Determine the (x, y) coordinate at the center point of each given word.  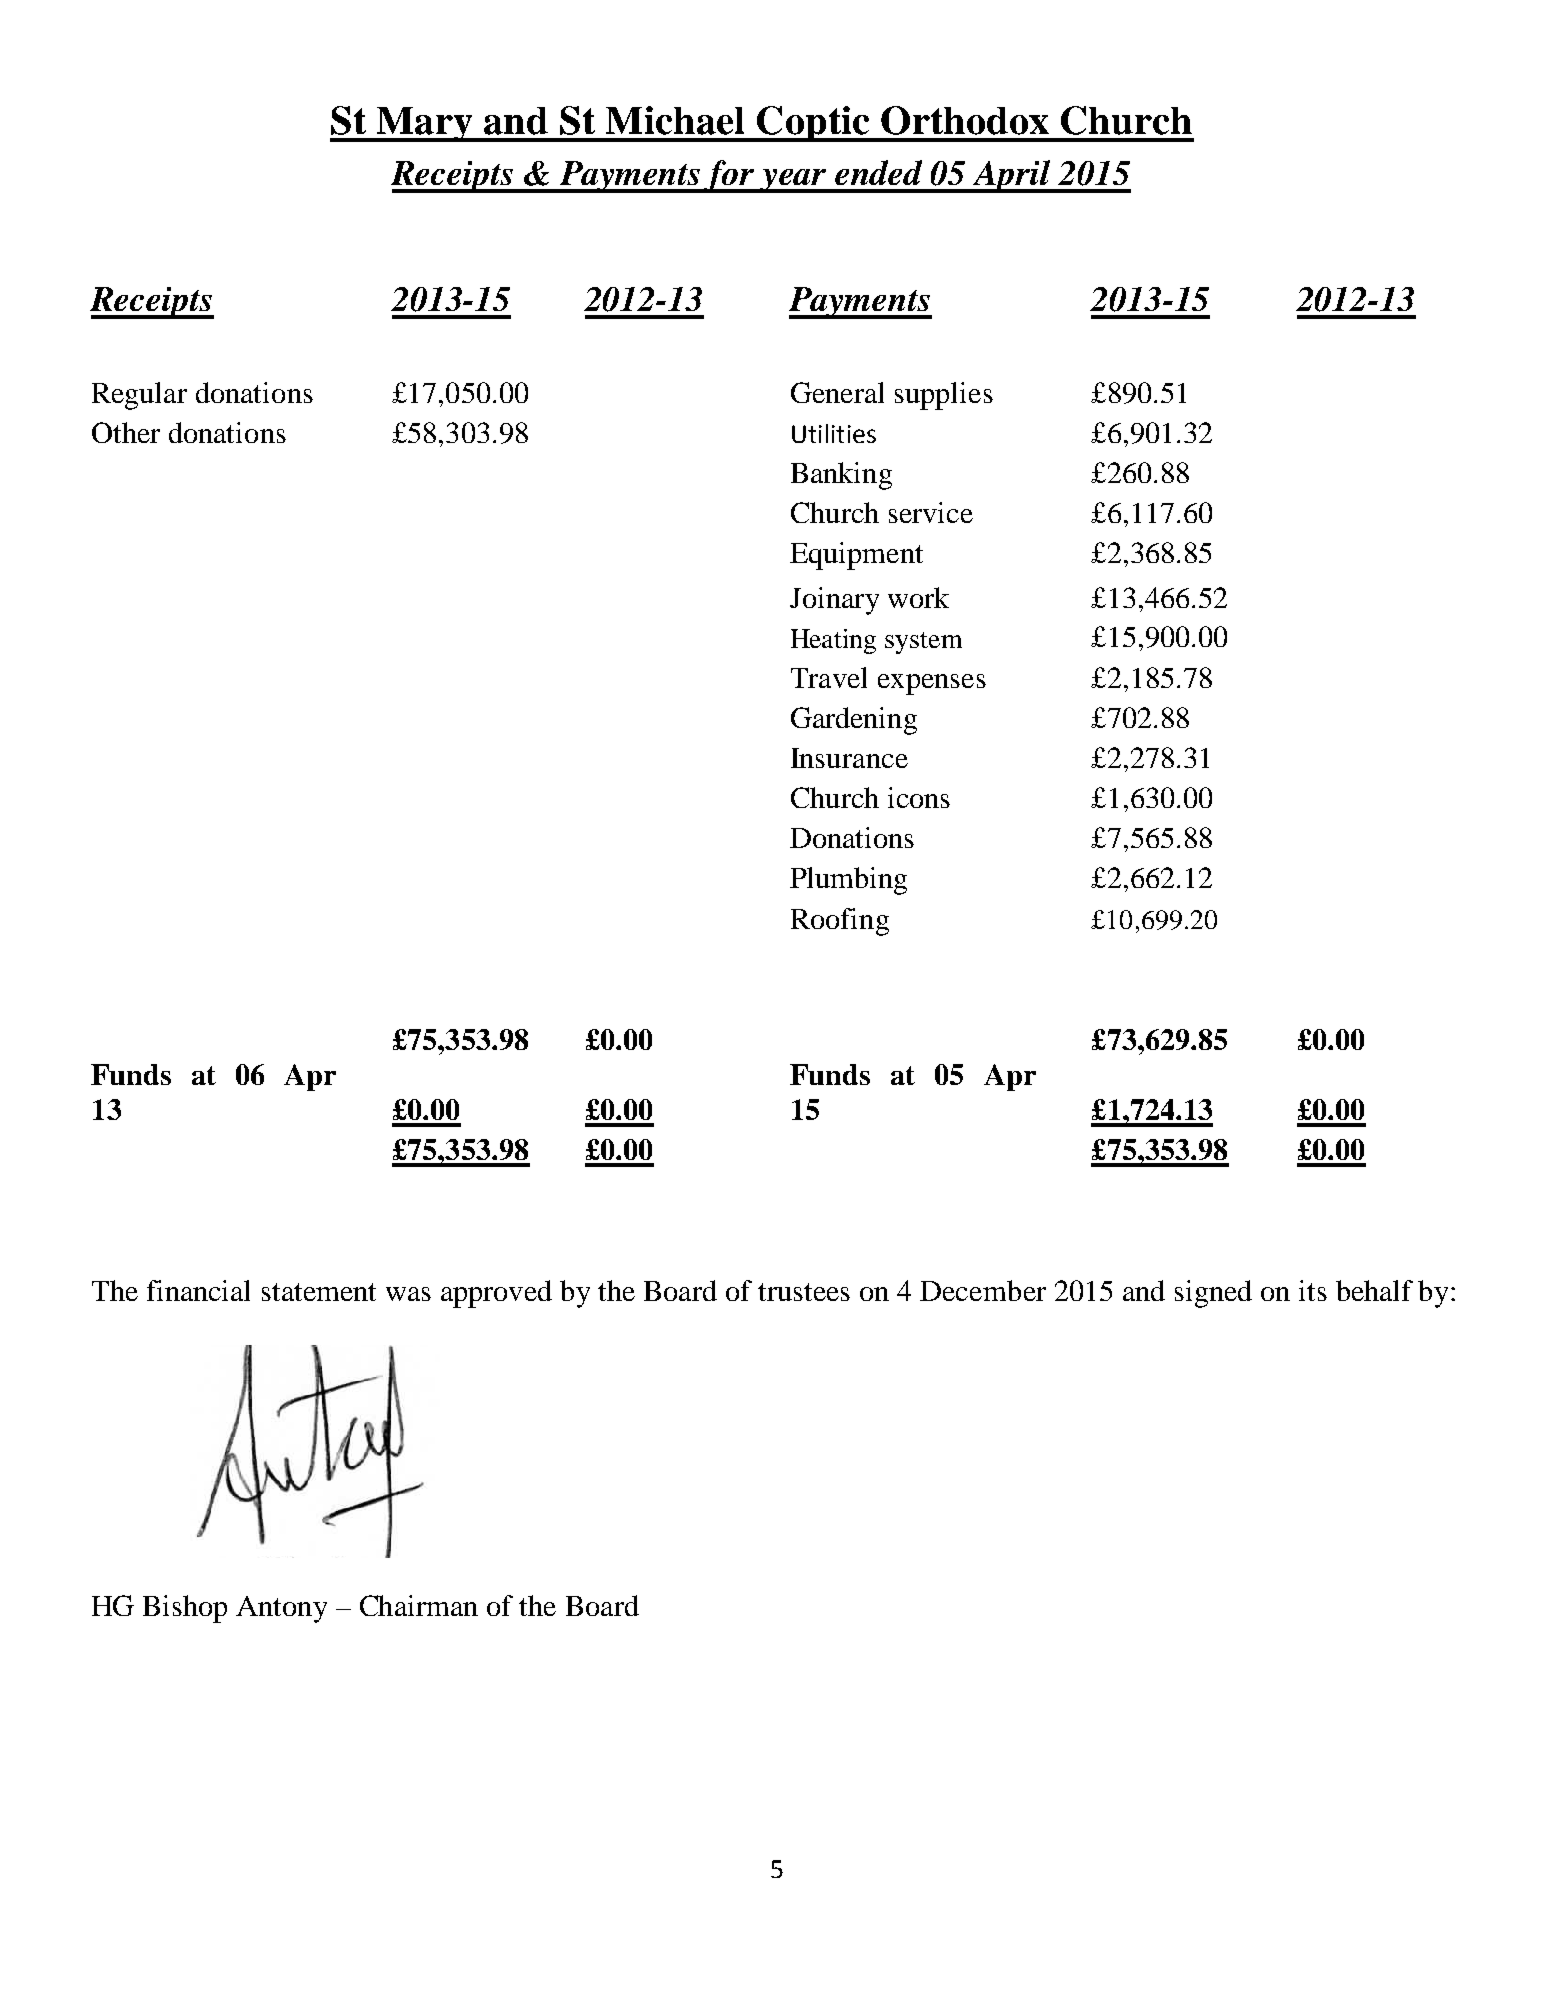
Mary (424, 124)
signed (1213, 1294)
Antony (281, 1609)
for (730, 176)
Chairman (419, 1605)
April (1012, 176)
